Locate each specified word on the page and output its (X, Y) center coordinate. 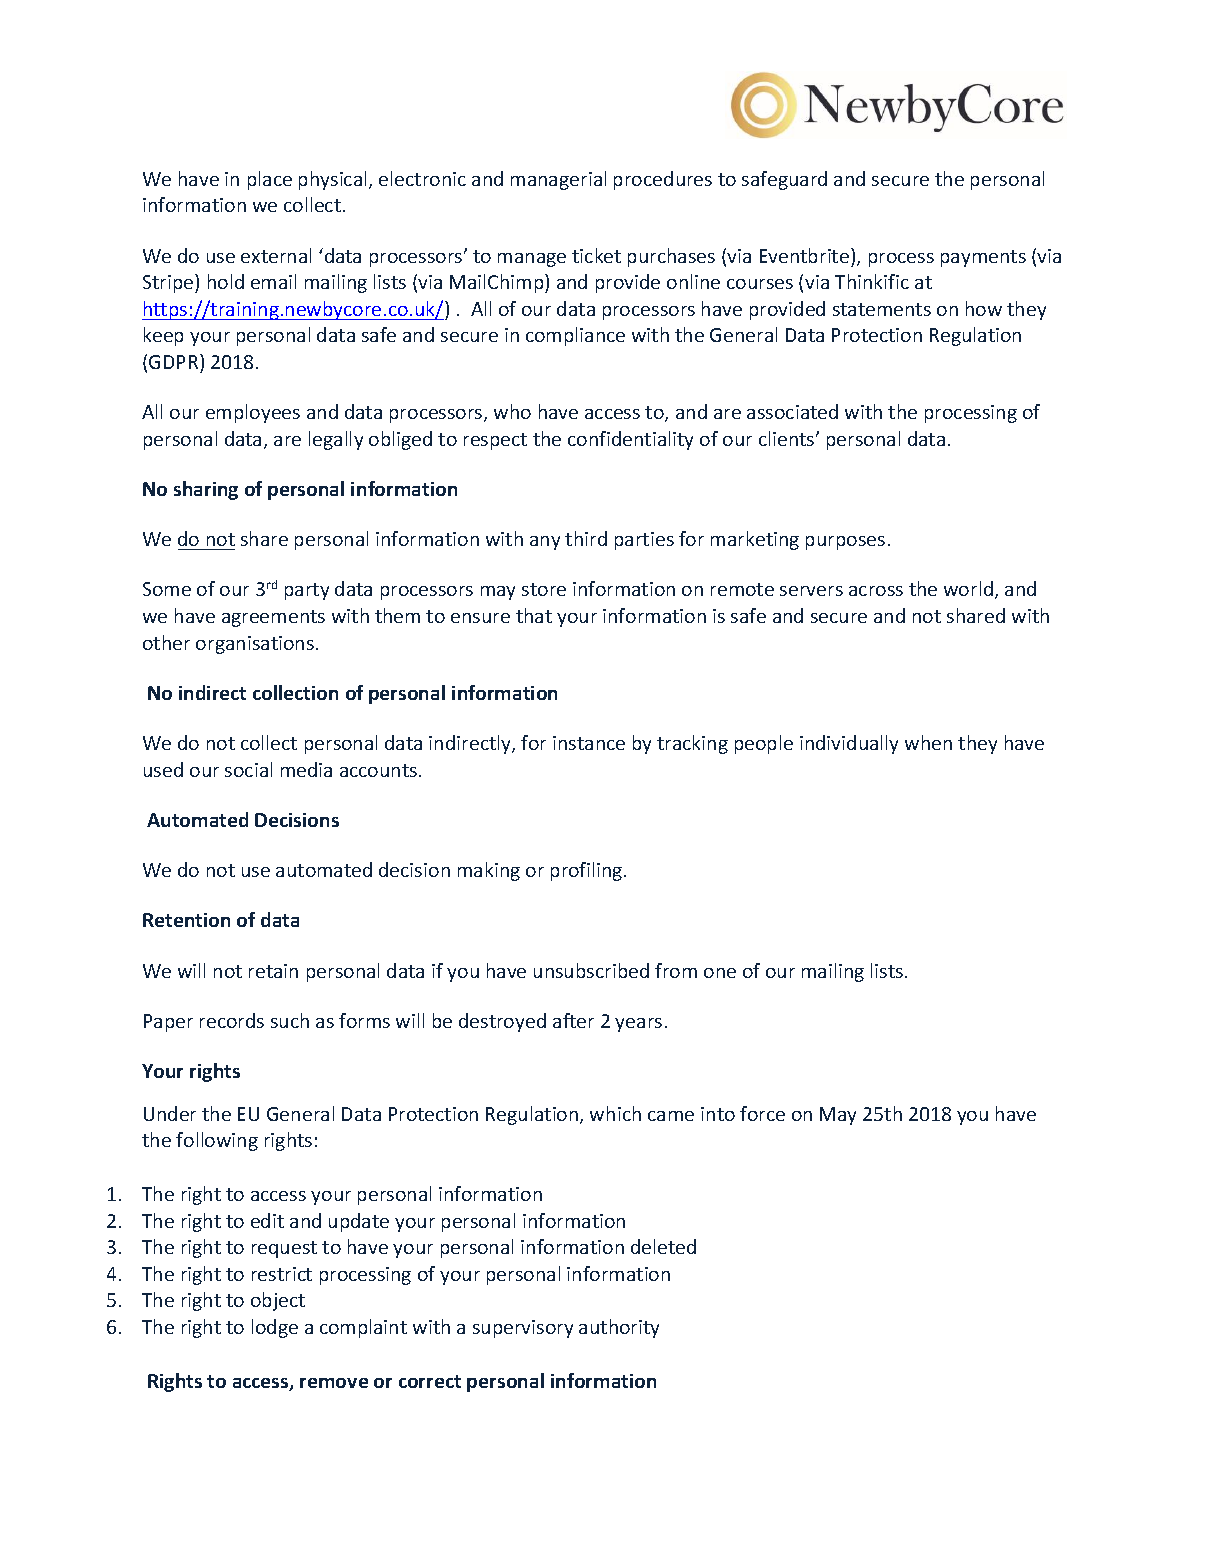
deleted (663, 1246)
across (876, 591)
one (720, 973)
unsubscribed (591, 970)
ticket (596, 255)
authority (619, 1328)
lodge (275, 1328)
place (270, 180)
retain (273, 971)
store (544, 589)
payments (983, 258)
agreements (273, 618)
